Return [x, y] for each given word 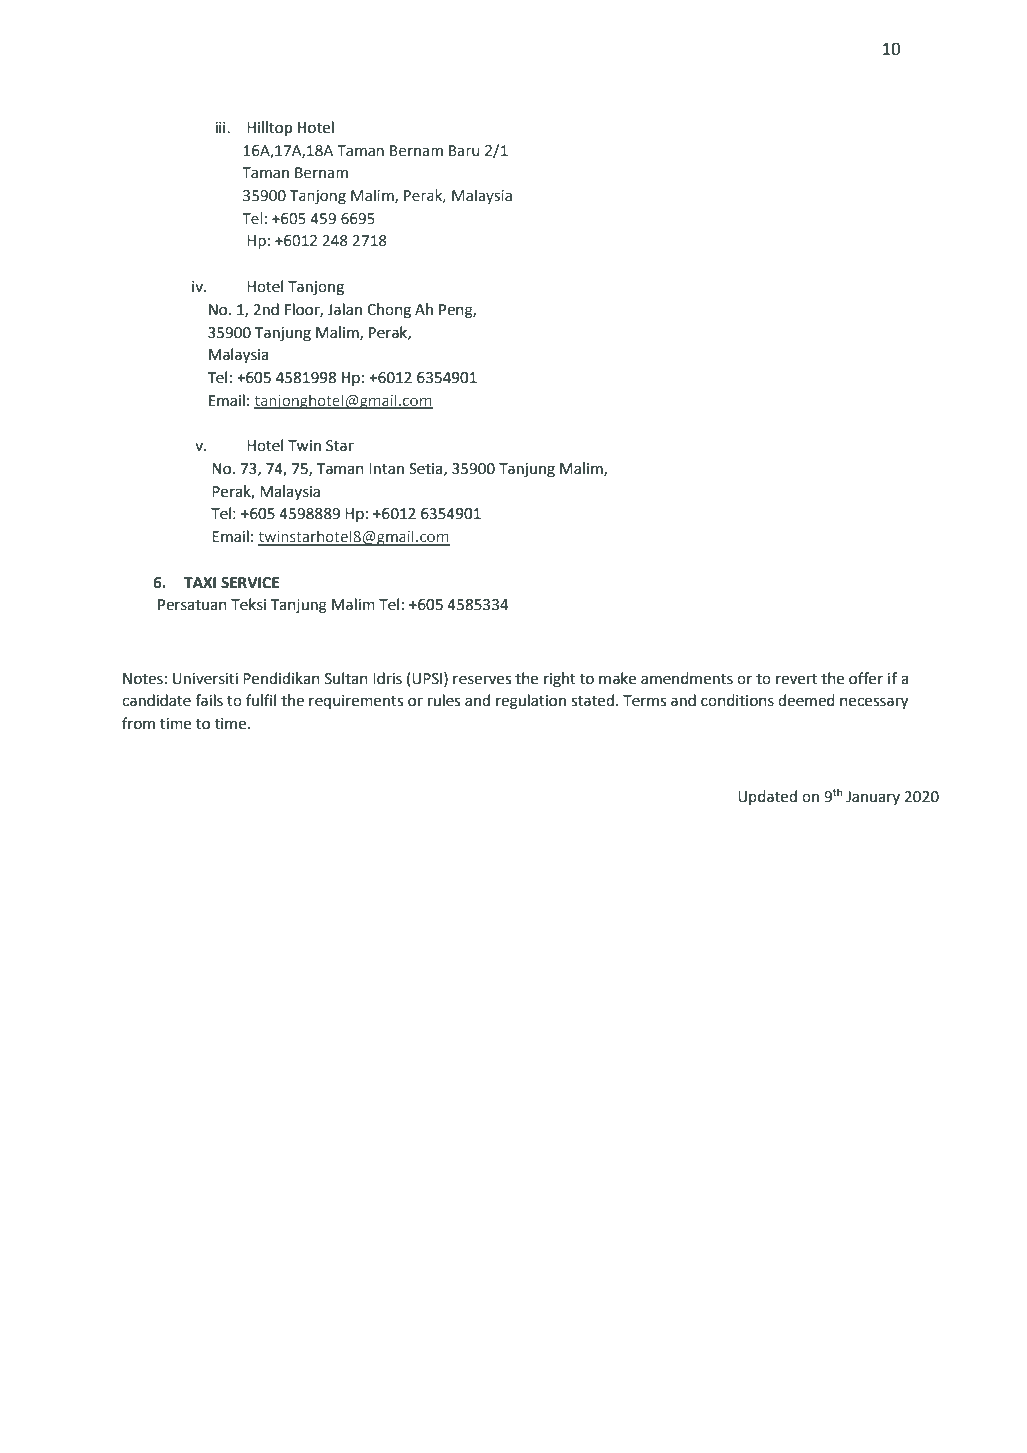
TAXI [200, 582]
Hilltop [269, 129]
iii [221, 127]
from [138, 723]
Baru [464, 151]
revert [796, 679]
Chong [389, 311]
